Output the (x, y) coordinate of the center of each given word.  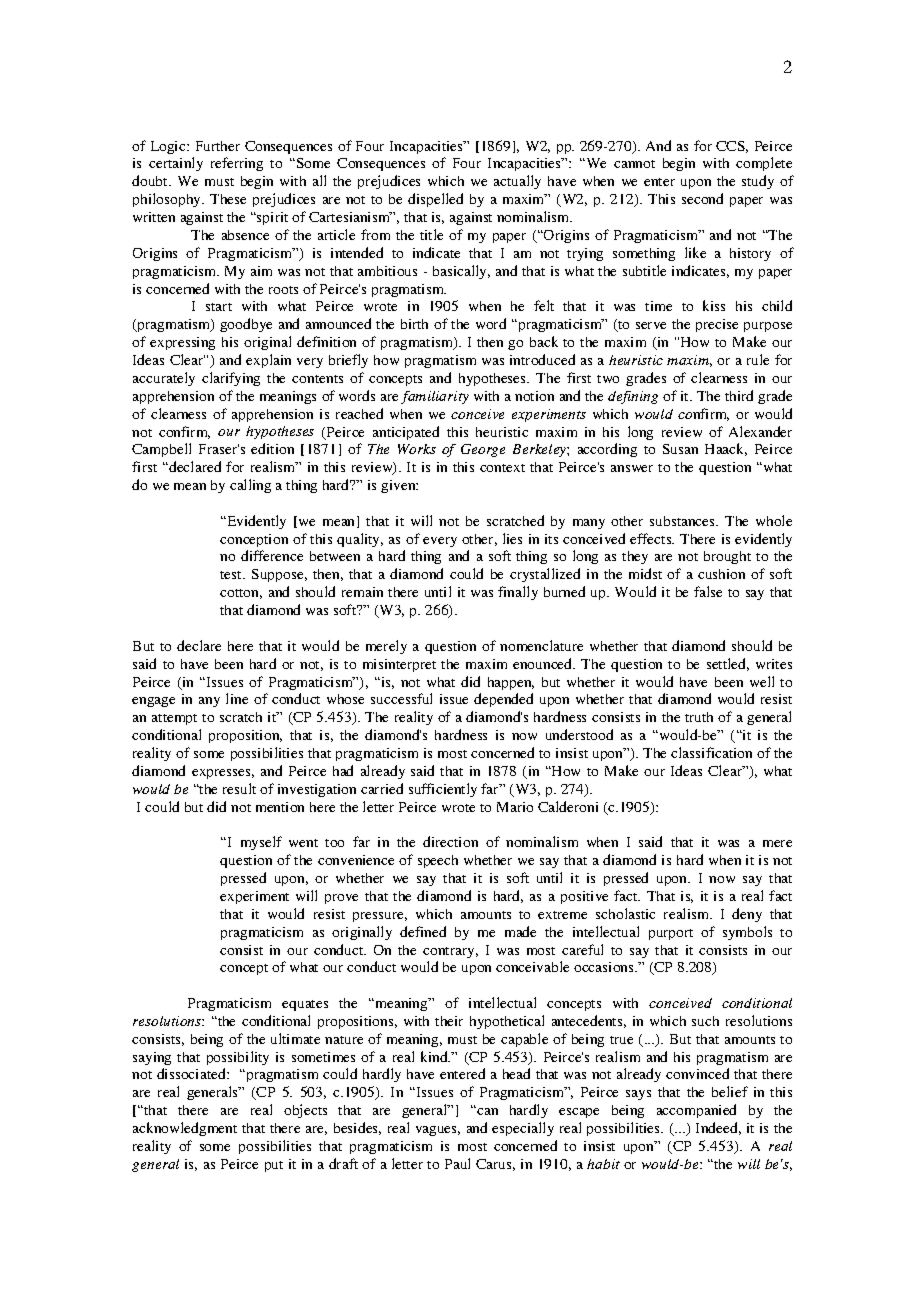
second (702, 198)
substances (683, 521)
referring (237, 164)
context (502, 468)
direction (450, 841)
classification (711, 752)
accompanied (696, 1111)
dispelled (435, 200)
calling (250, 486)
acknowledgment (185, 1129)
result (239, 788)
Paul (457, 1163)
